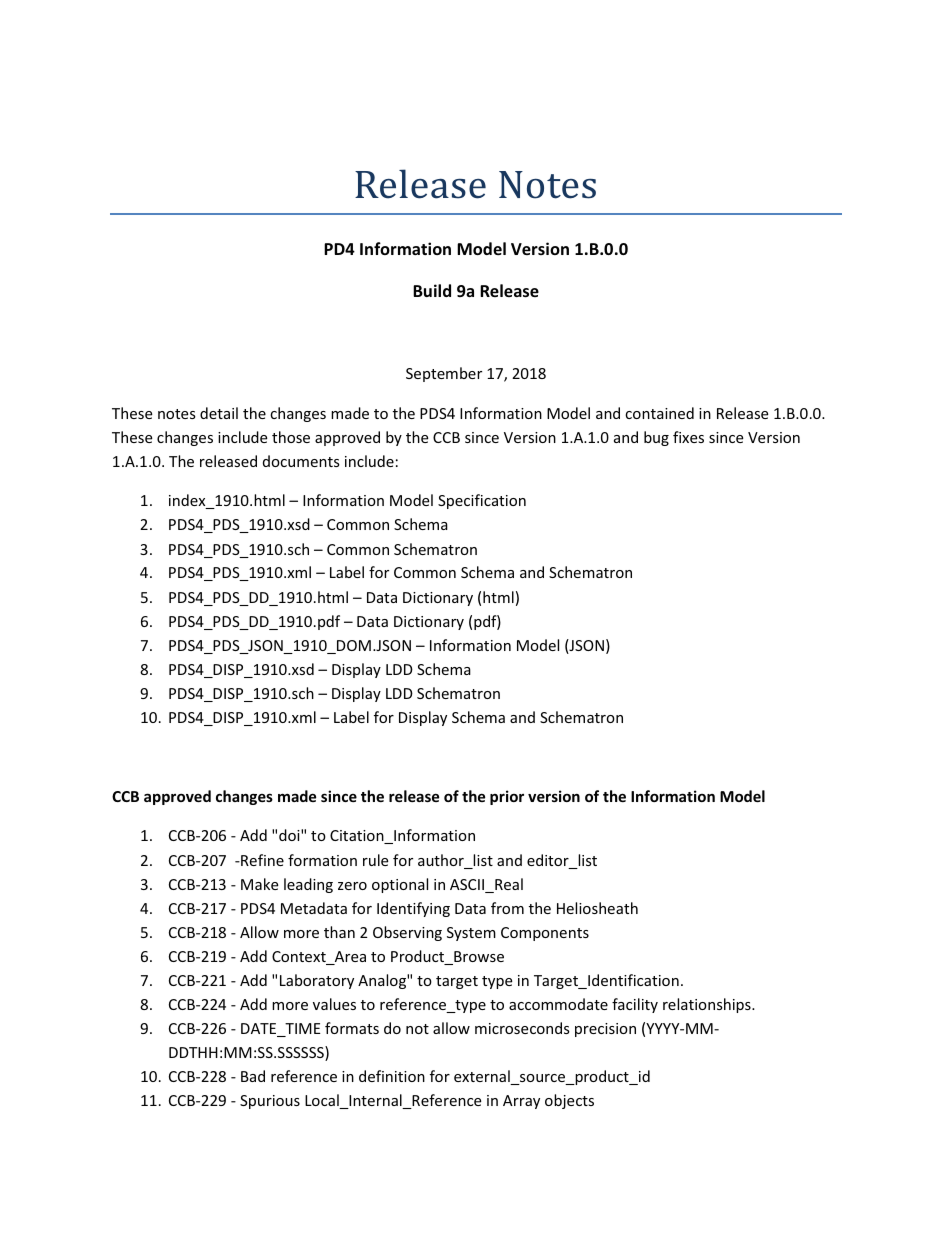 The image size is (952, 1233). Describe the element at coordinates (659, 413) in the document. I see `contained` at that location.
